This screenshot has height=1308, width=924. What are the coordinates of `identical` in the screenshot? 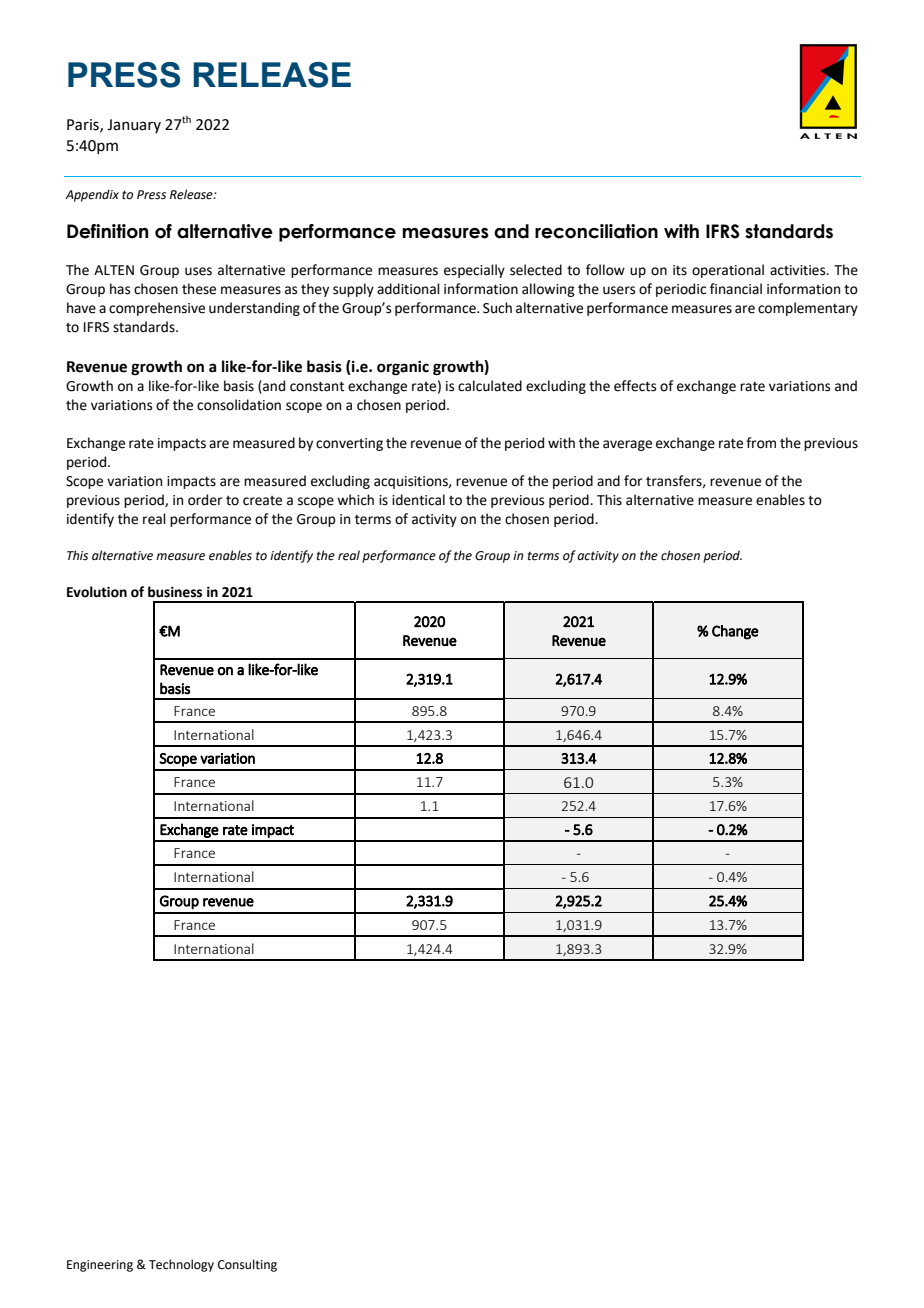 It's located at (418, 500).
